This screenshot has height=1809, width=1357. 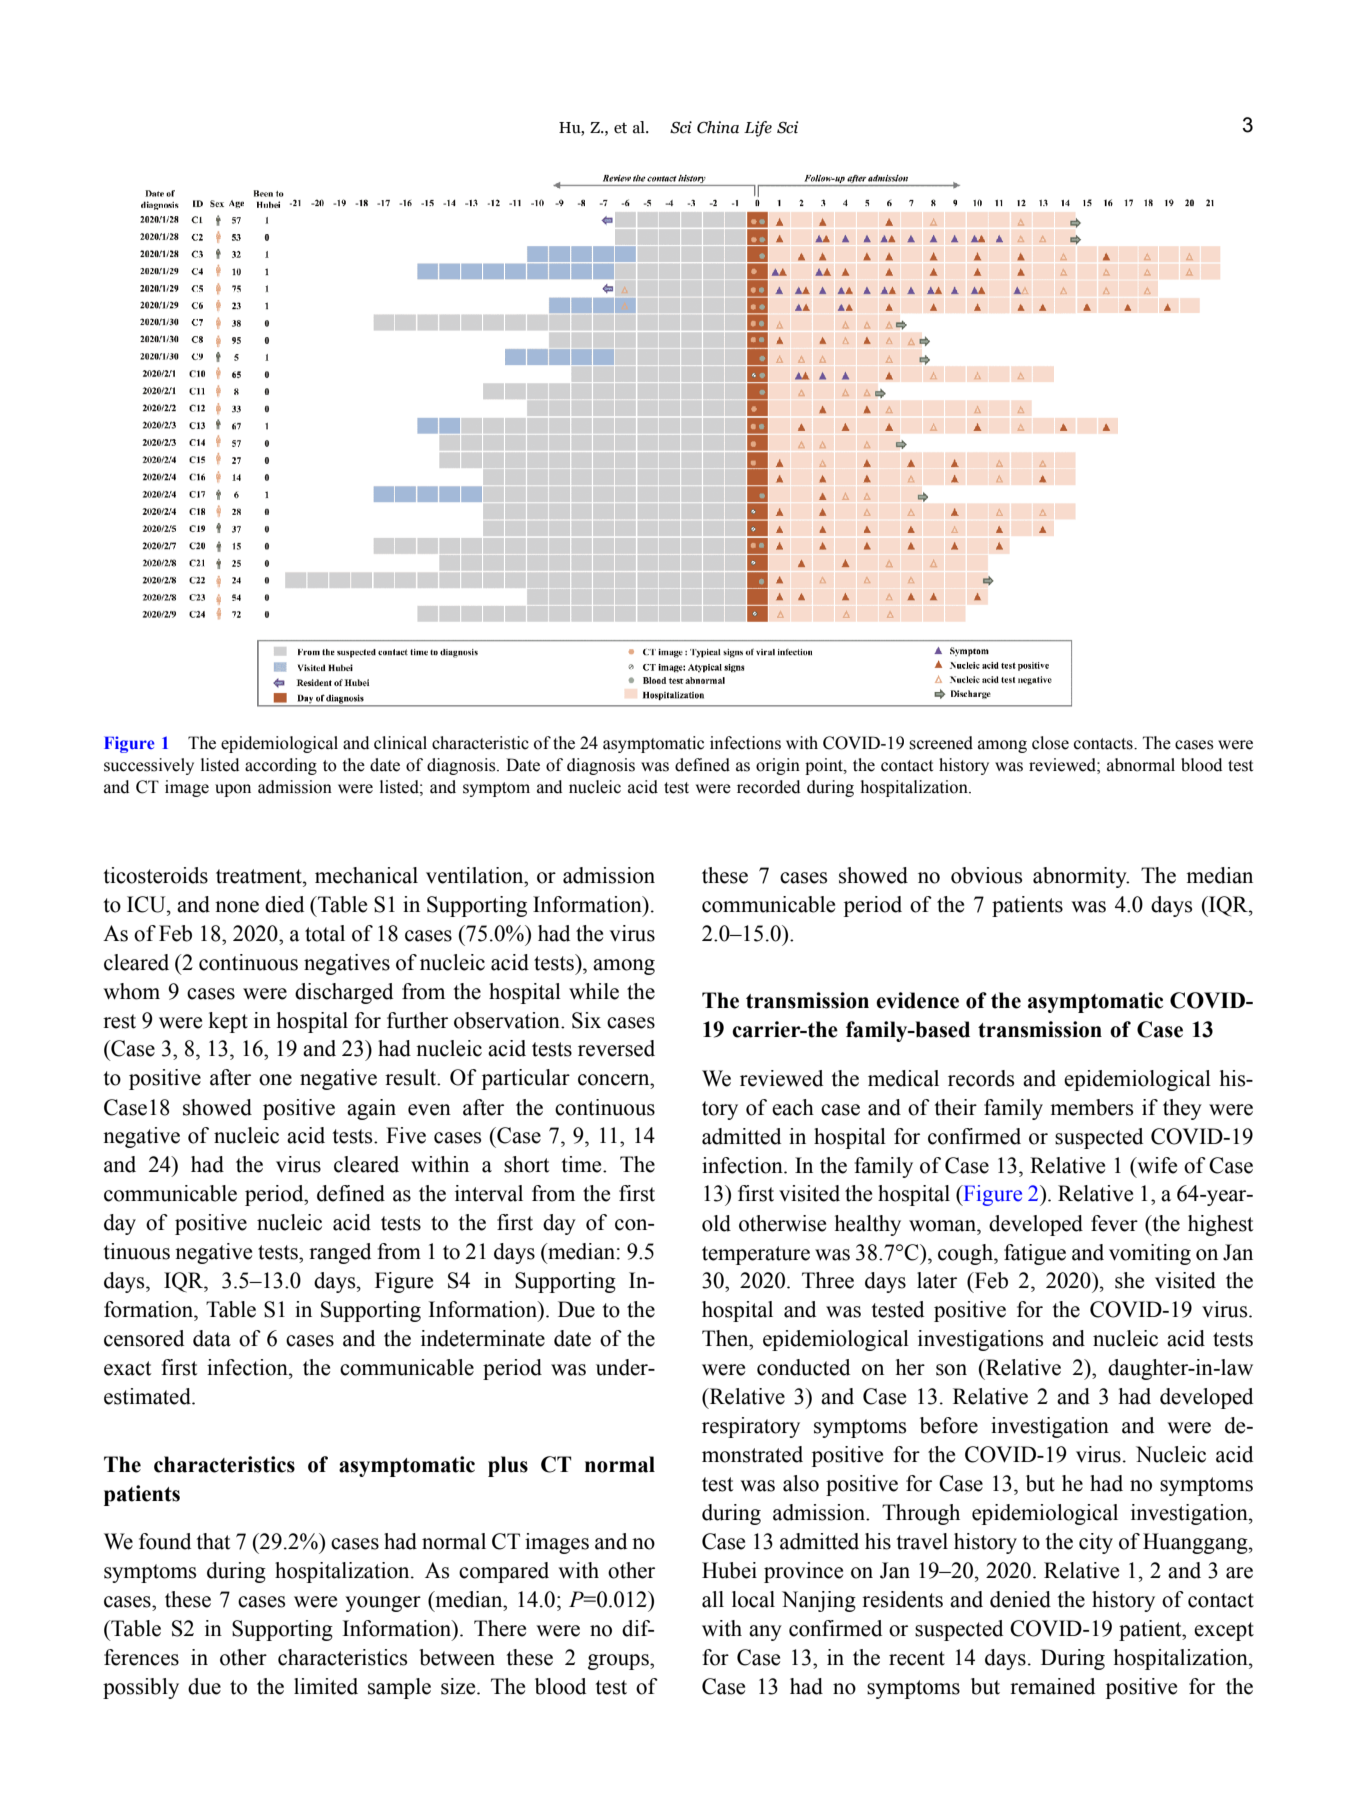 I want to click on origin, so click(x=778, y=766).
